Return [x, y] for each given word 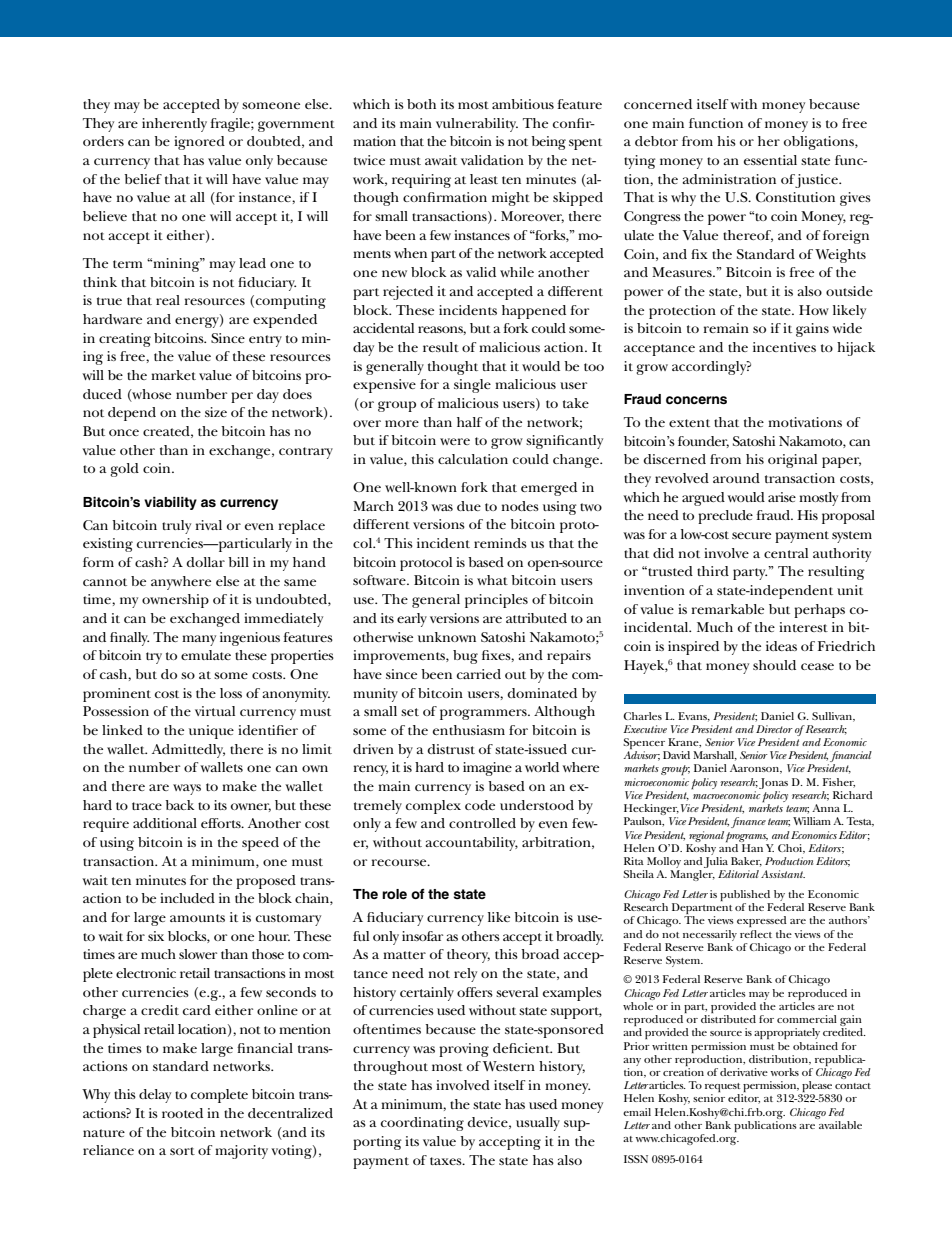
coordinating [422, 1124]
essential [770, 160]
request [724, 1089]
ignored [199, 143]
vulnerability [477, 125]
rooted [182, 1113]
